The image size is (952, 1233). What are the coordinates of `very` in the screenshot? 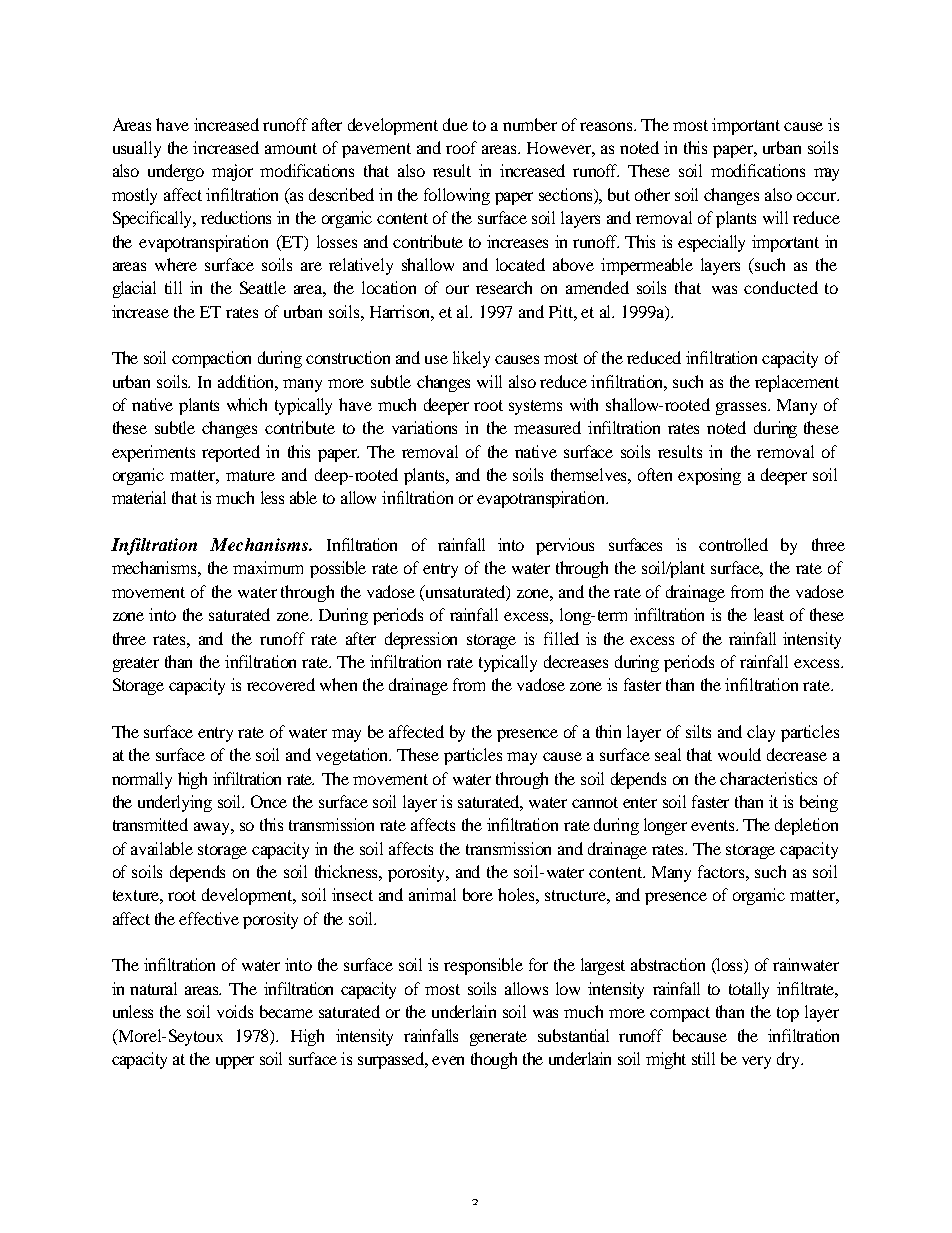 It's located at (756, 1062).
